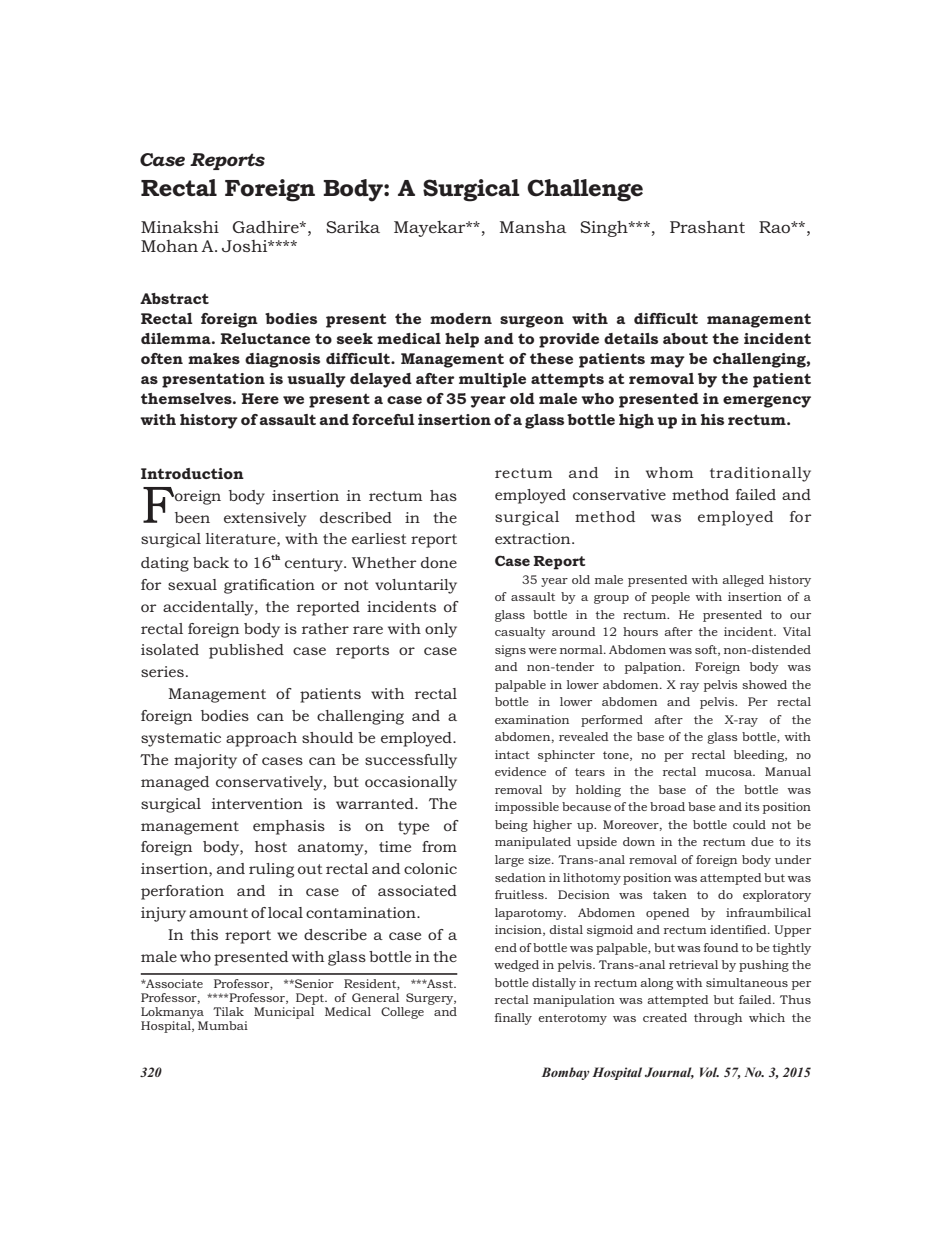 The image size is (952, 1233). I want to click on multiple, so click(492, 380).
